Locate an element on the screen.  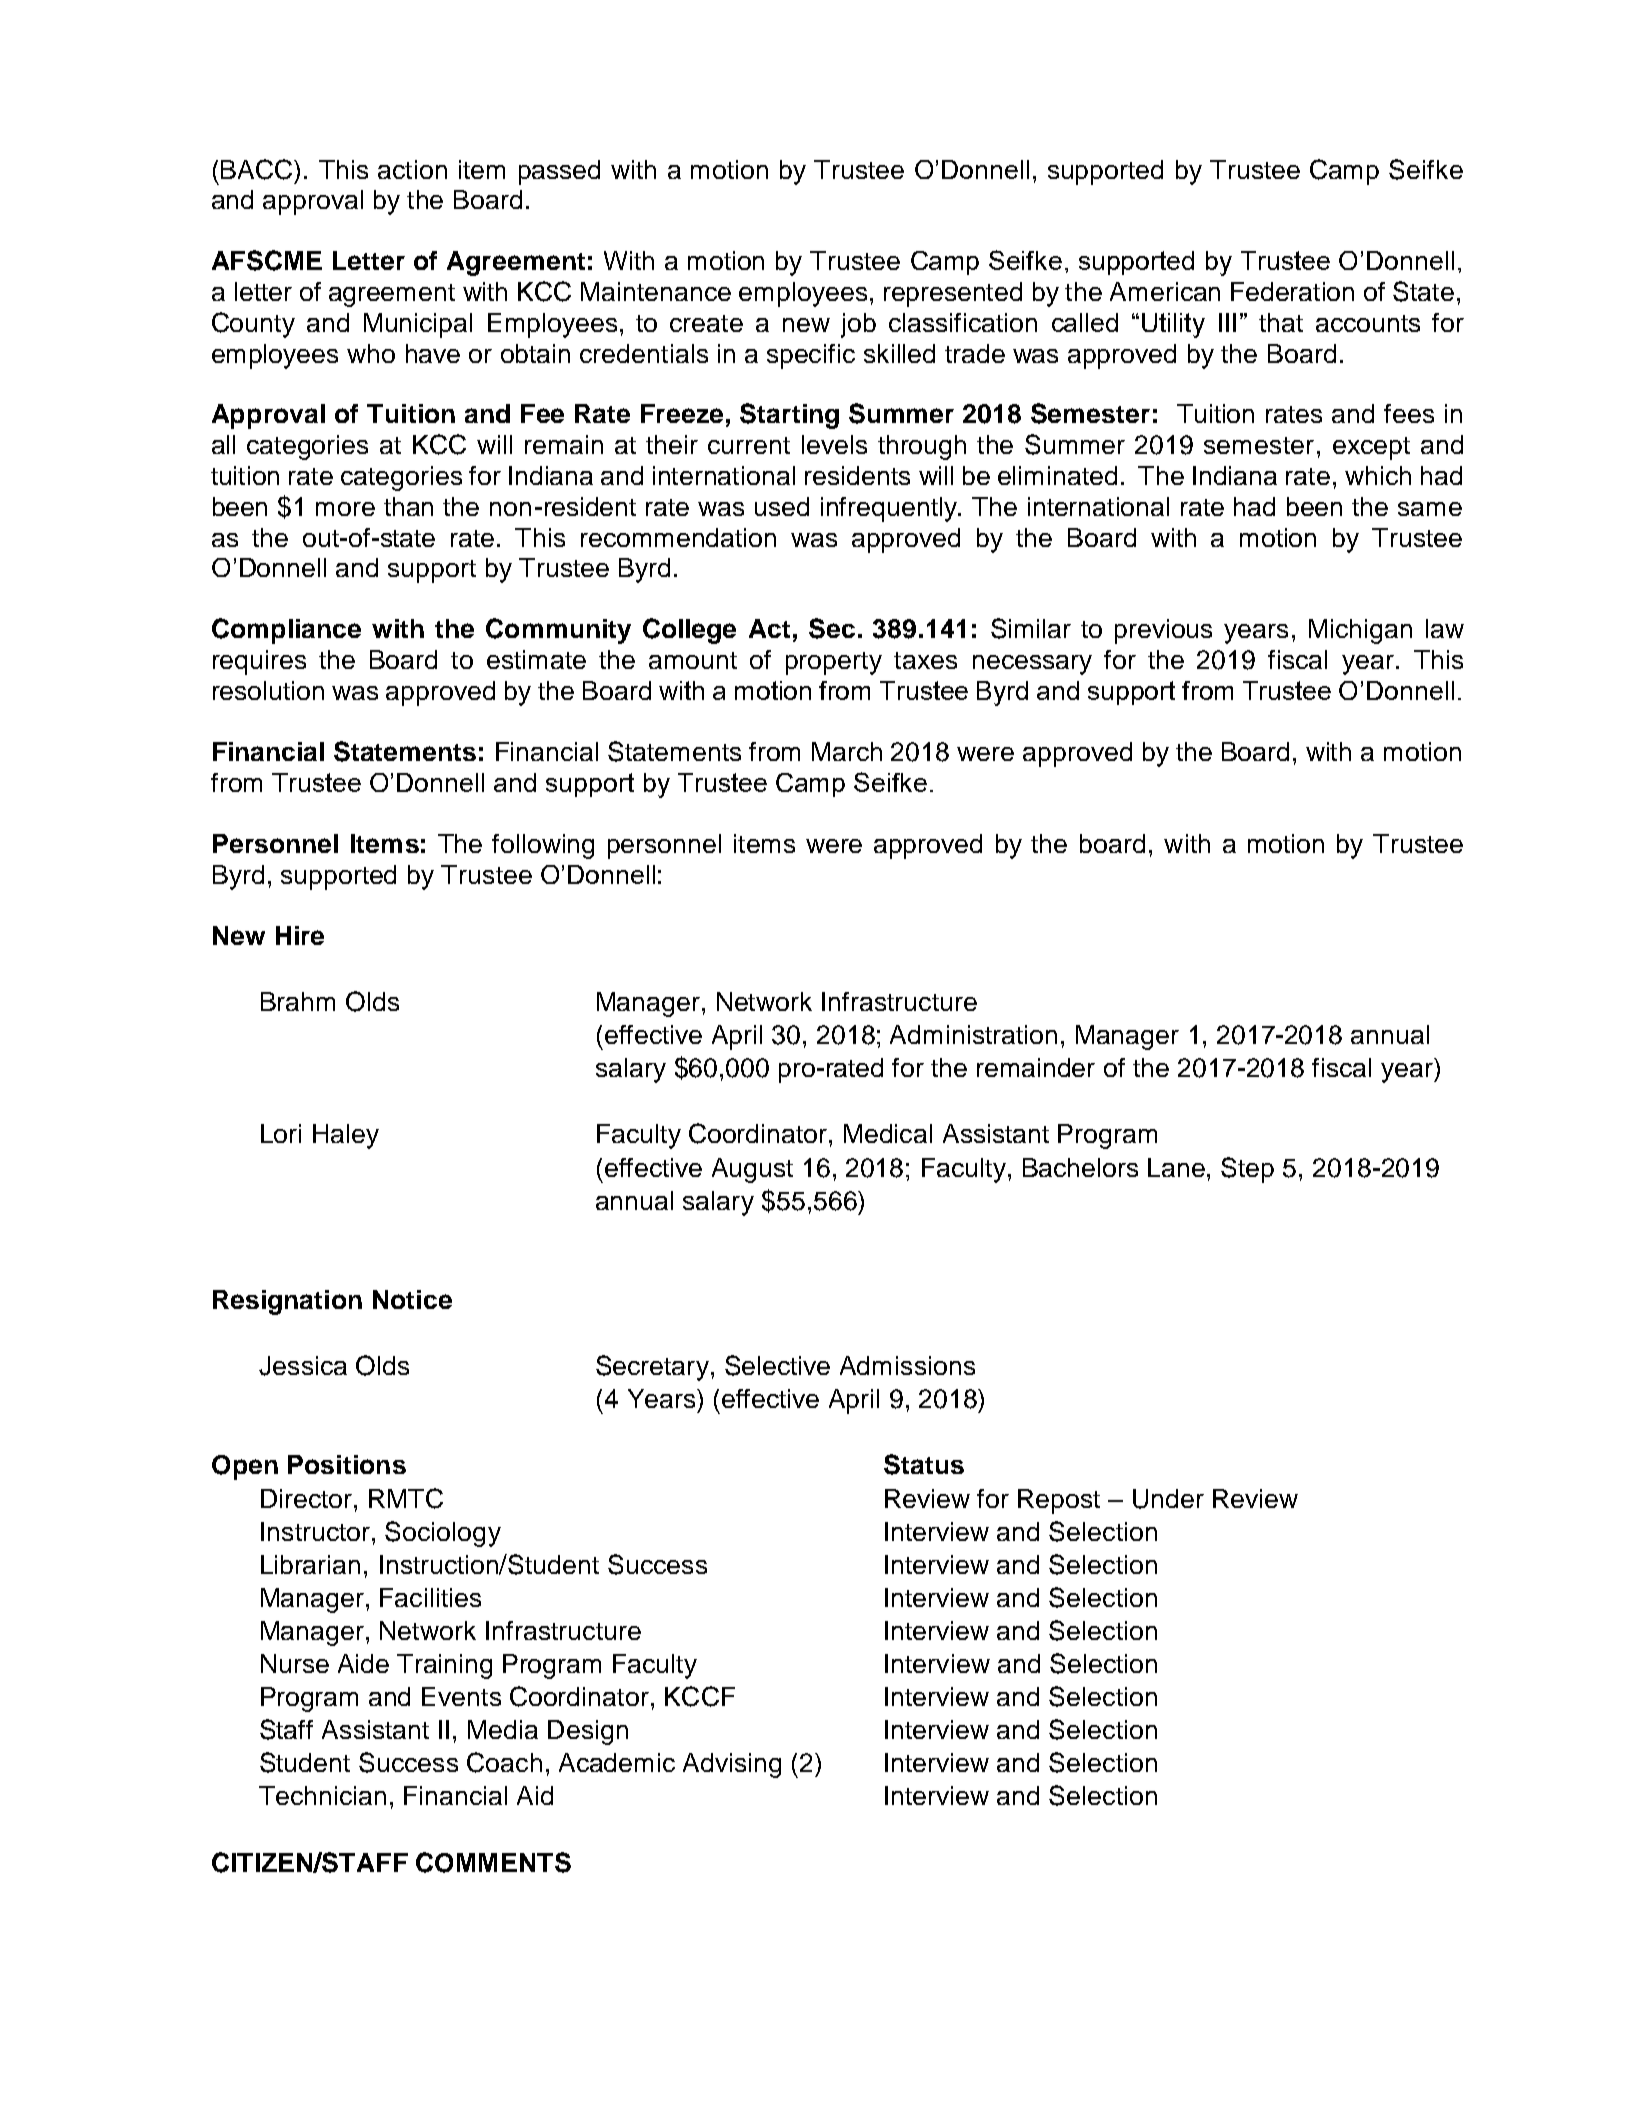
job is located at coordinates (858, 325).
